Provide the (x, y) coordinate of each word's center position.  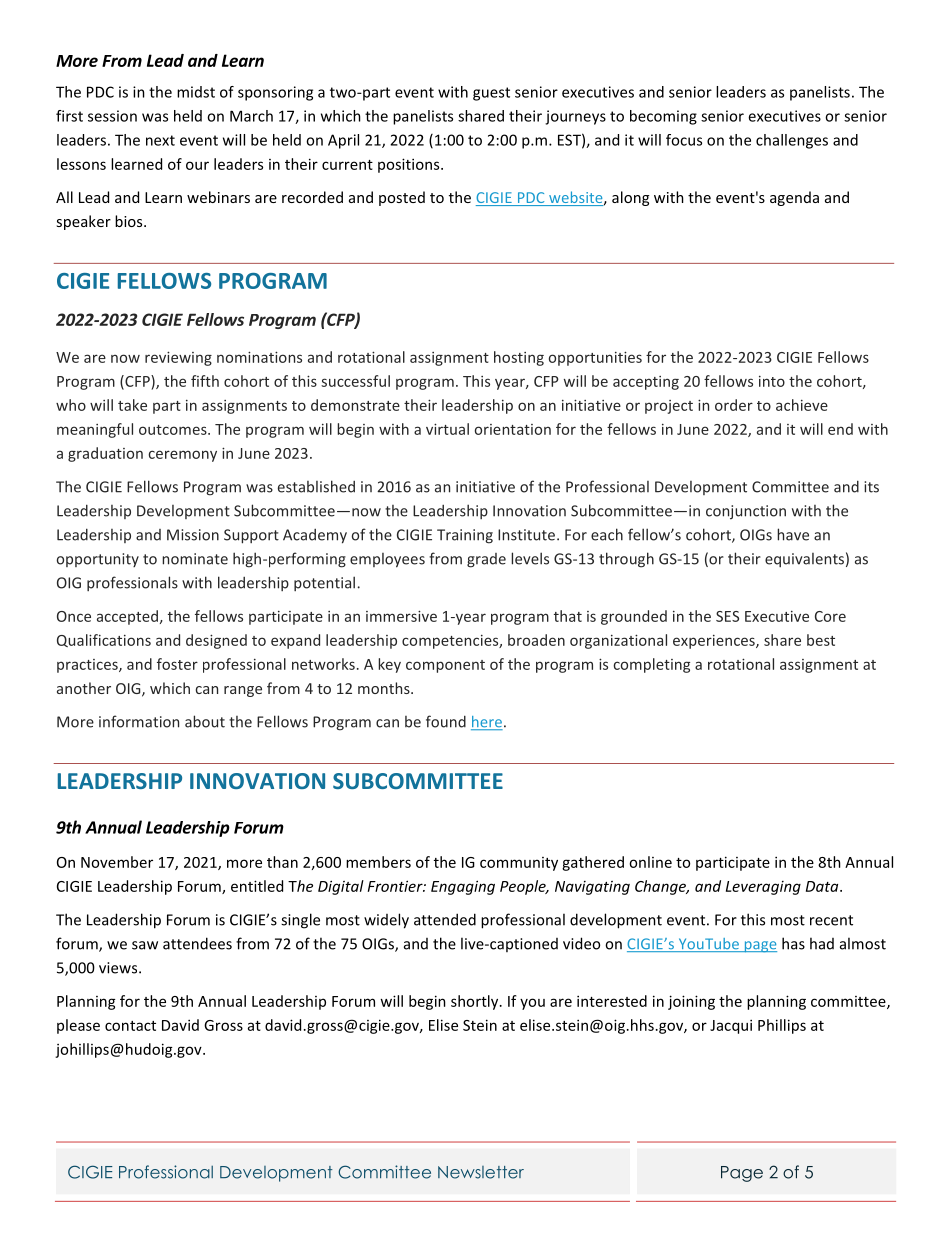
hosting (519, 358)
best (821, 640)
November (117, 862)
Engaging (463, 887)
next (160, 140)
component (445, 666)
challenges (792, 141)
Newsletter (481, 1172)
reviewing (178, 358)
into (772, 381)
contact (130, 1026)
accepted (127, 617)
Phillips (782, 1026)
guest (491, 94)
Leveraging (763, 888)
